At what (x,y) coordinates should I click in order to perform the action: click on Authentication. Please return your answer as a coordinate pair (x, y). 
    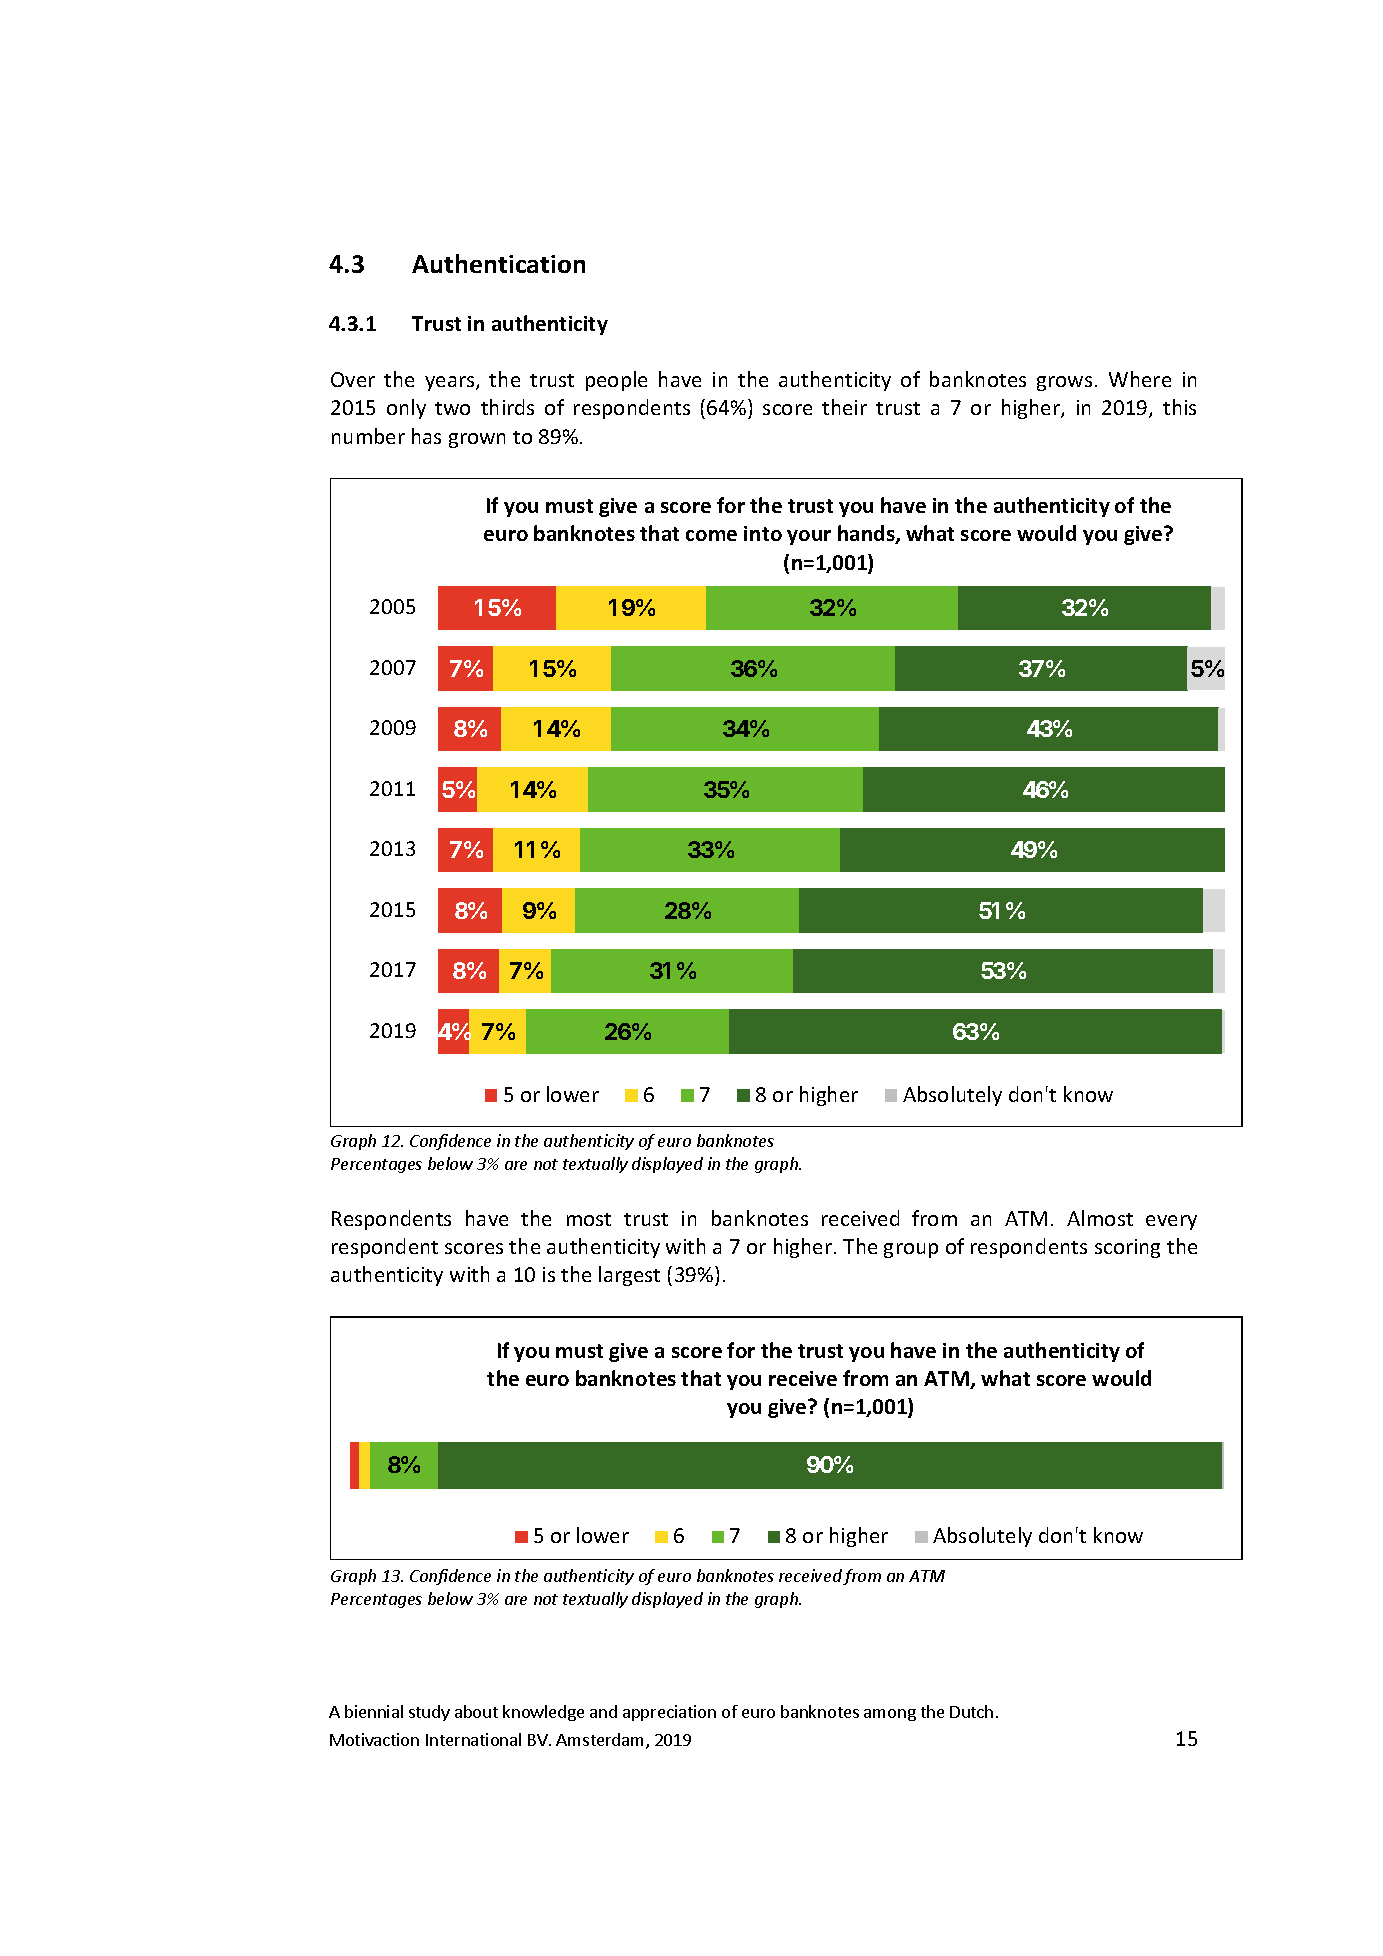
    Looking at the image, I should click on (498, 263).
